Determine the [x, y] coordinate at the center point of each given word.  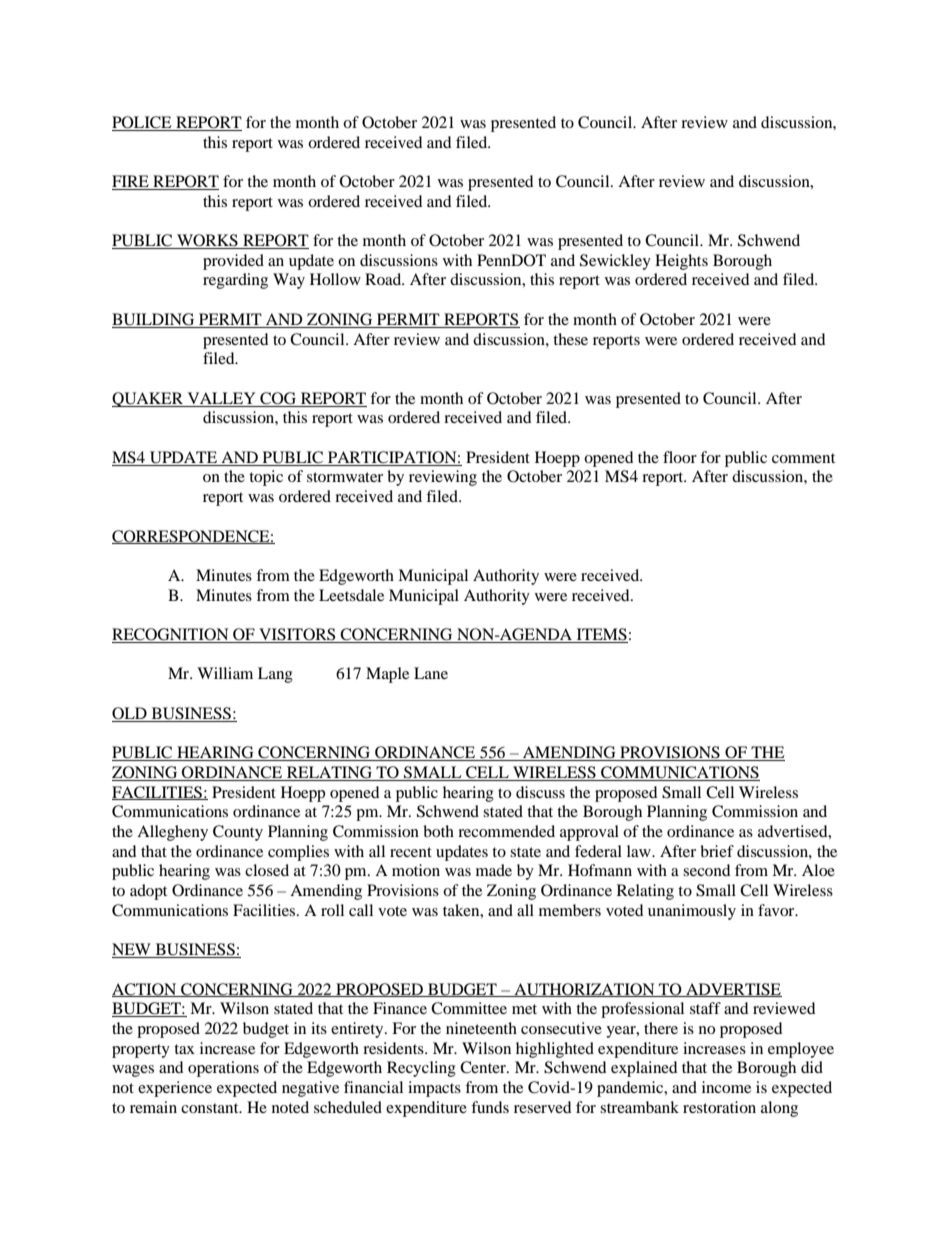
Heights [681, 262]
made [494, 870]
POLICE [143, 123]
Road [384, 279]
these [570, 339]
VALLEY [221, 398]
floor [680, 457]
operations [223, 1069]
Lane [431, 673]
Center [484, 1067]
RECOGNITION [171, 635]
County [238, 833]
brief [717, 851]
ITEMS [601, 635]
